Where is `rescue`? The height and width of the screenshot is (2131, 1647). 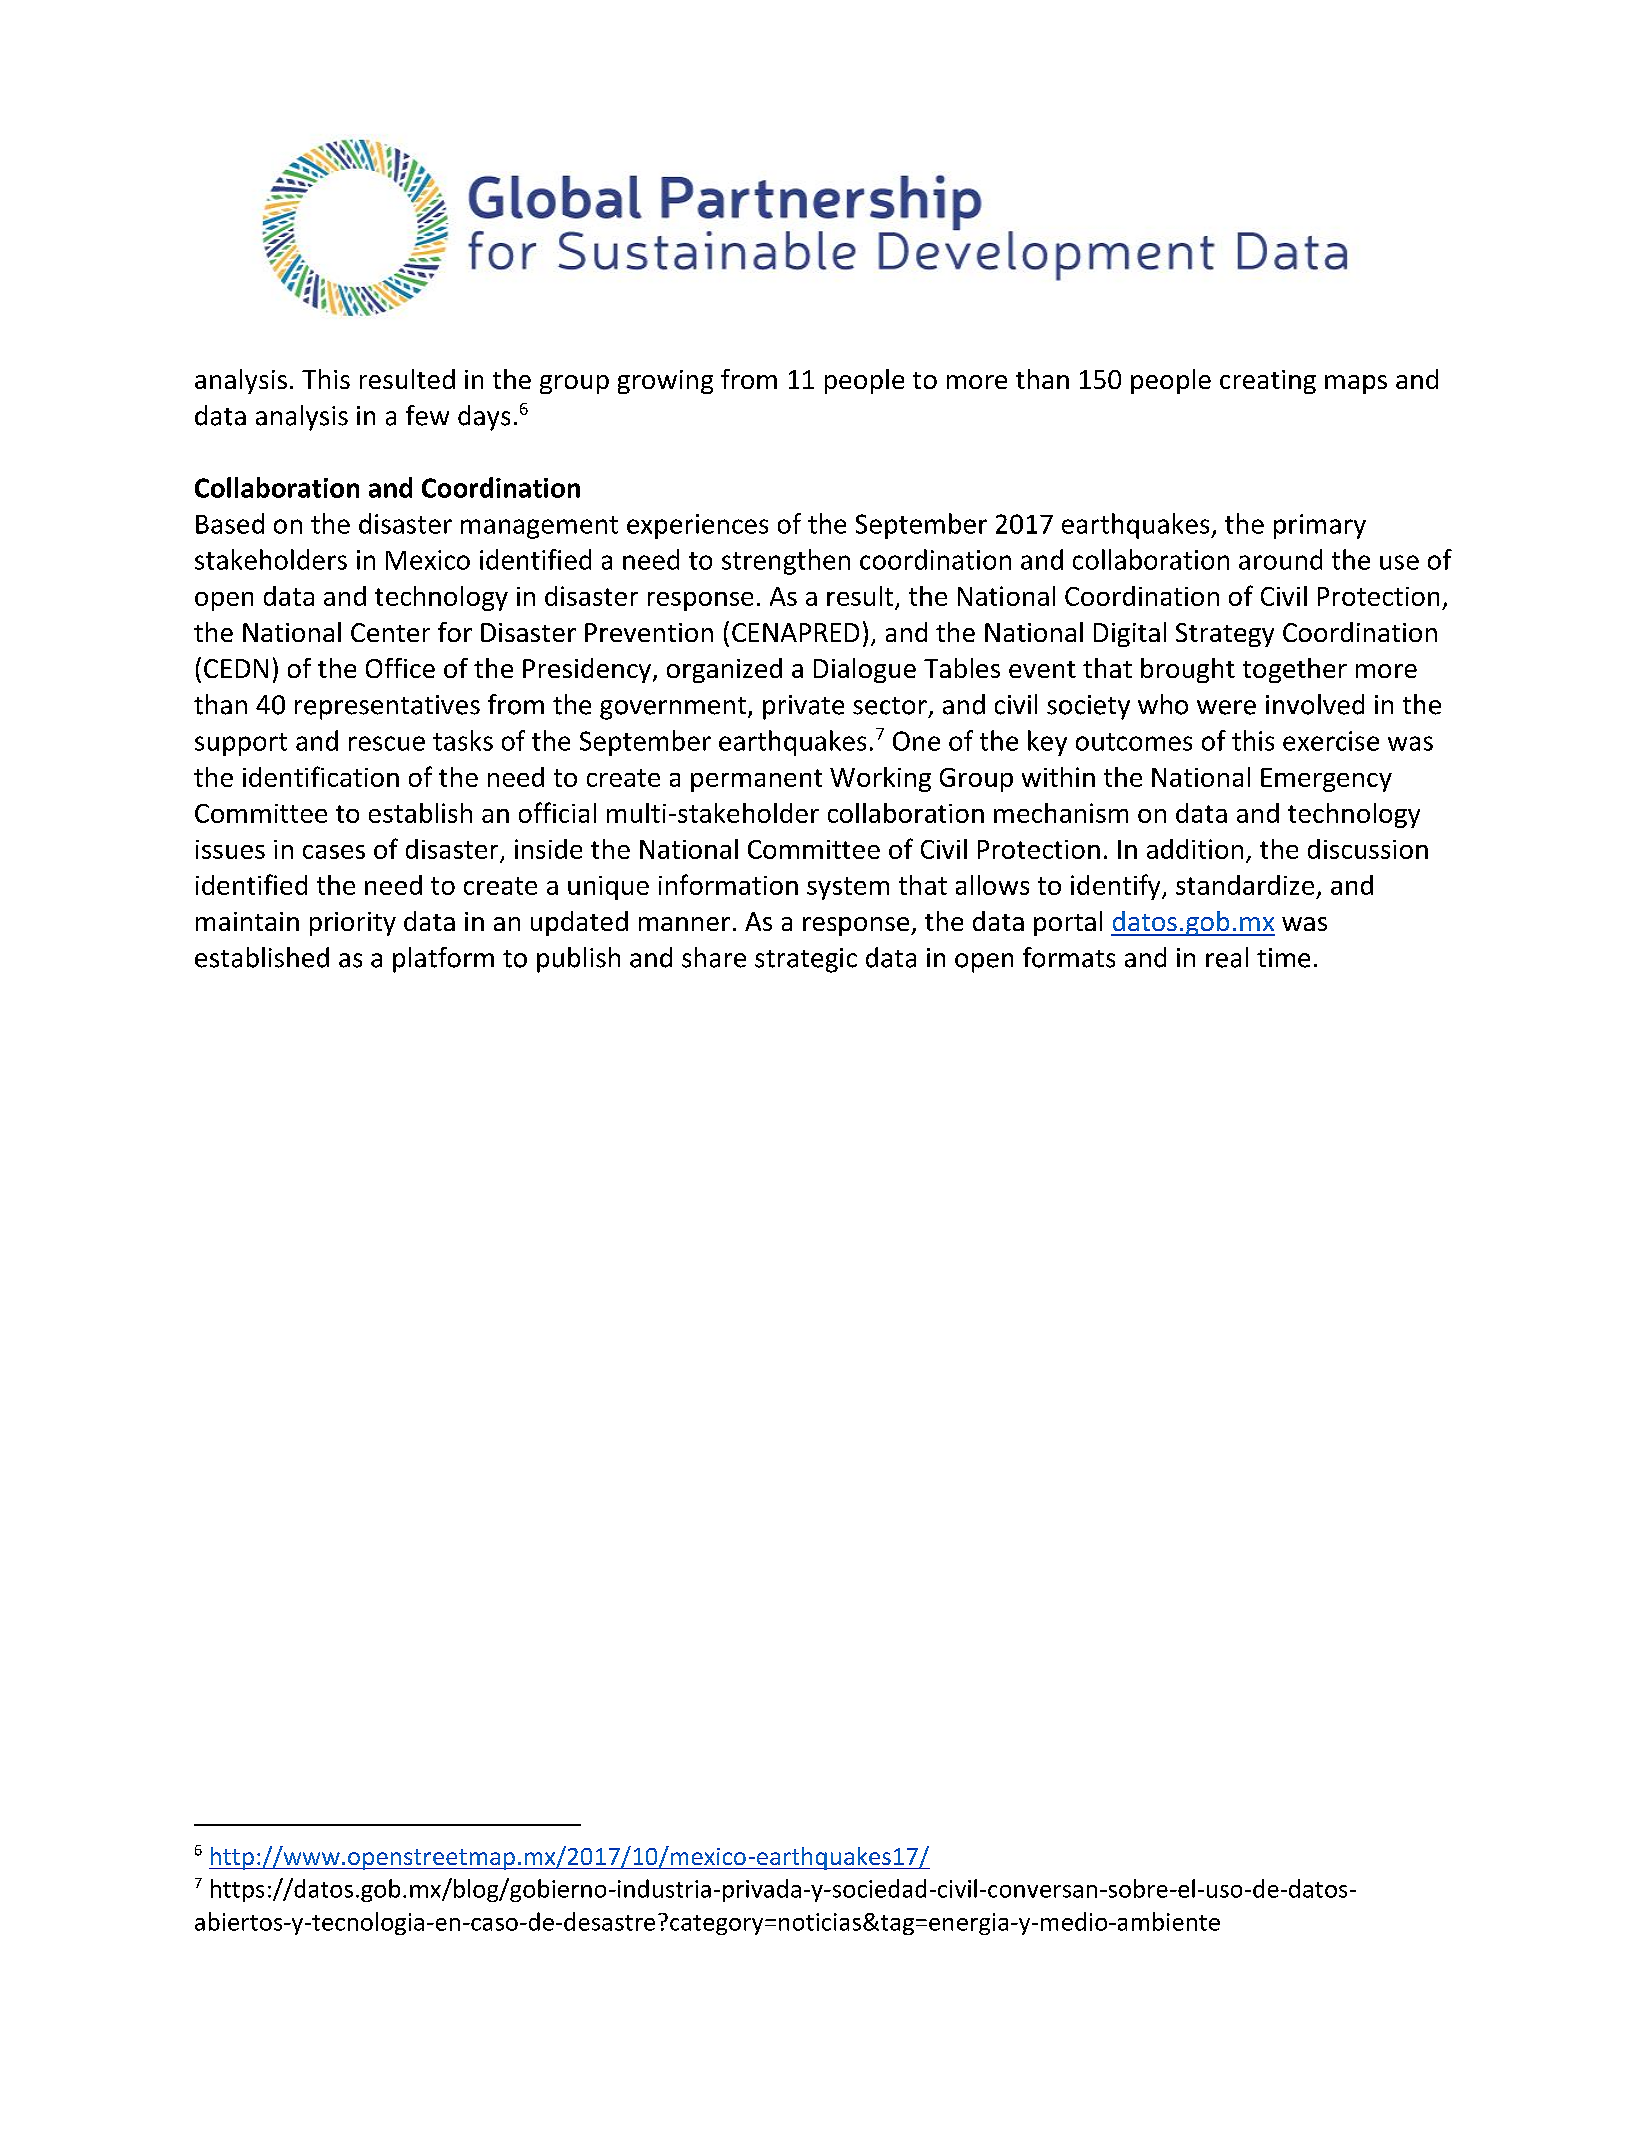 rescue is located at coordinates (387, 743).
